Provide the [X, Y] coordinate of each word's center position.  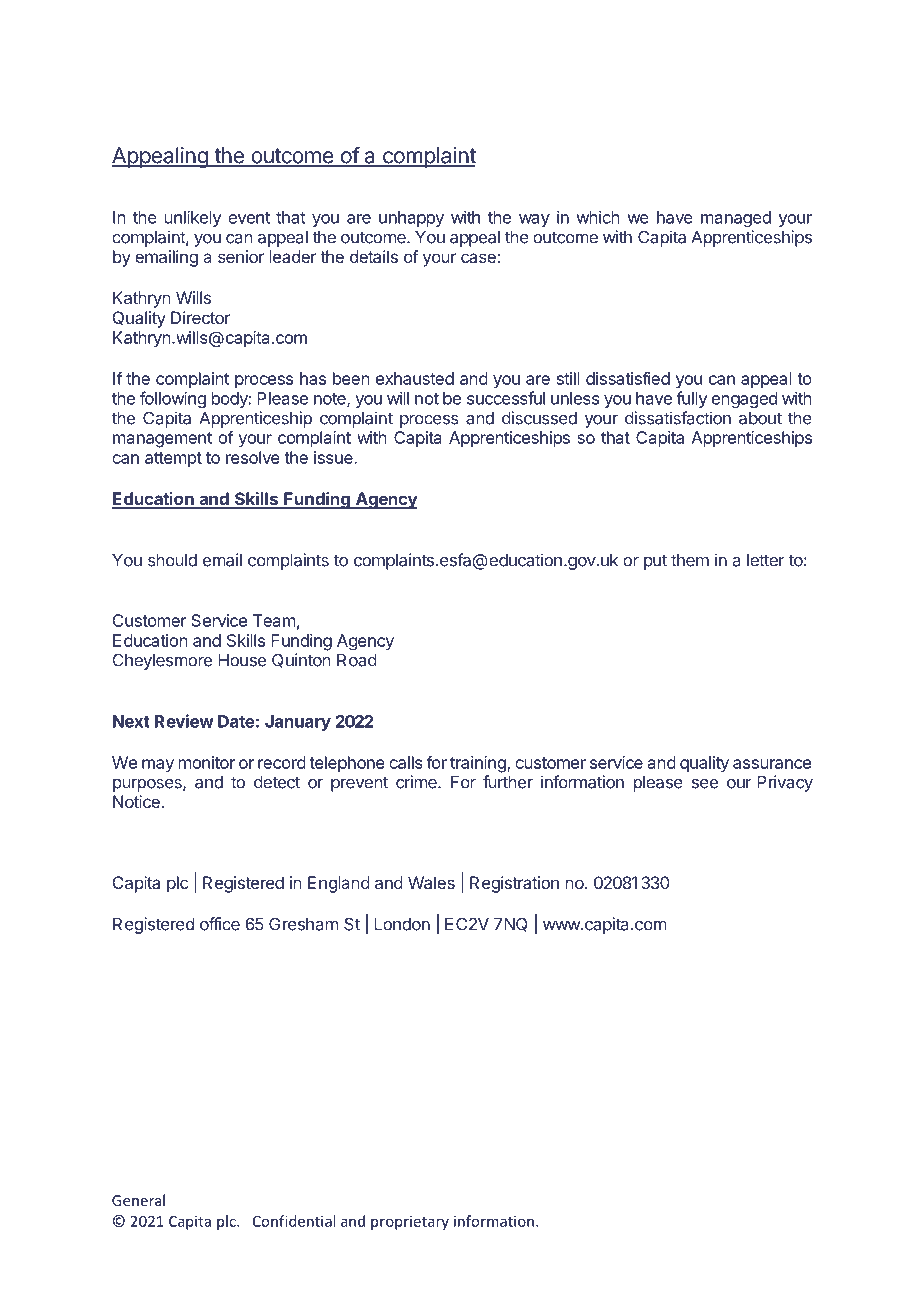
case [479, 258]
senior [241, 256]
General [138, 1200]
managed [736, 219]
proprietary [410, 1223]
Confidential [294, 1221]
